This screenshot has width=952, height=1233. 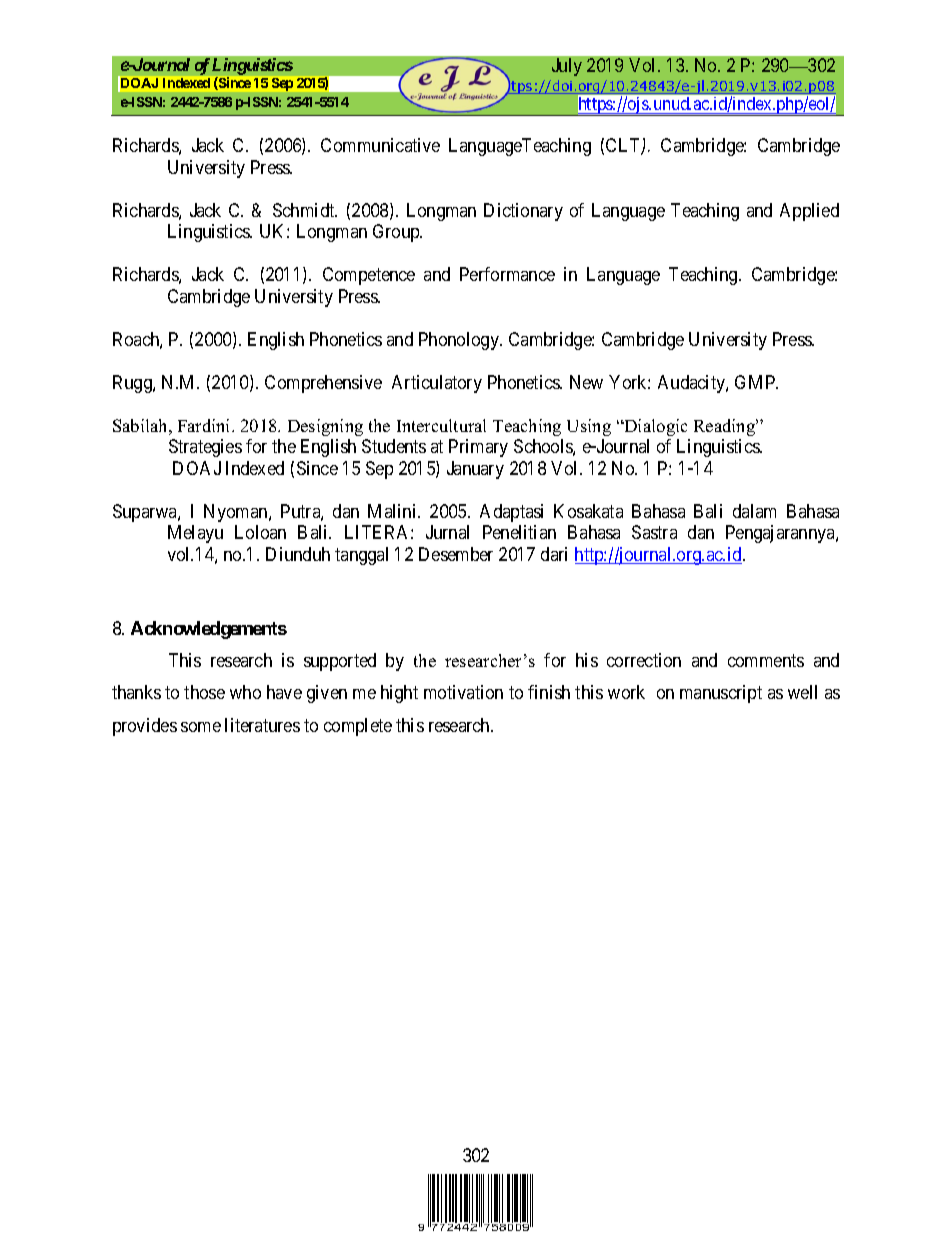 What do you see at coordinates (204, 692) in the screenshot?
I see `those` at bounding box center [204, 692].
